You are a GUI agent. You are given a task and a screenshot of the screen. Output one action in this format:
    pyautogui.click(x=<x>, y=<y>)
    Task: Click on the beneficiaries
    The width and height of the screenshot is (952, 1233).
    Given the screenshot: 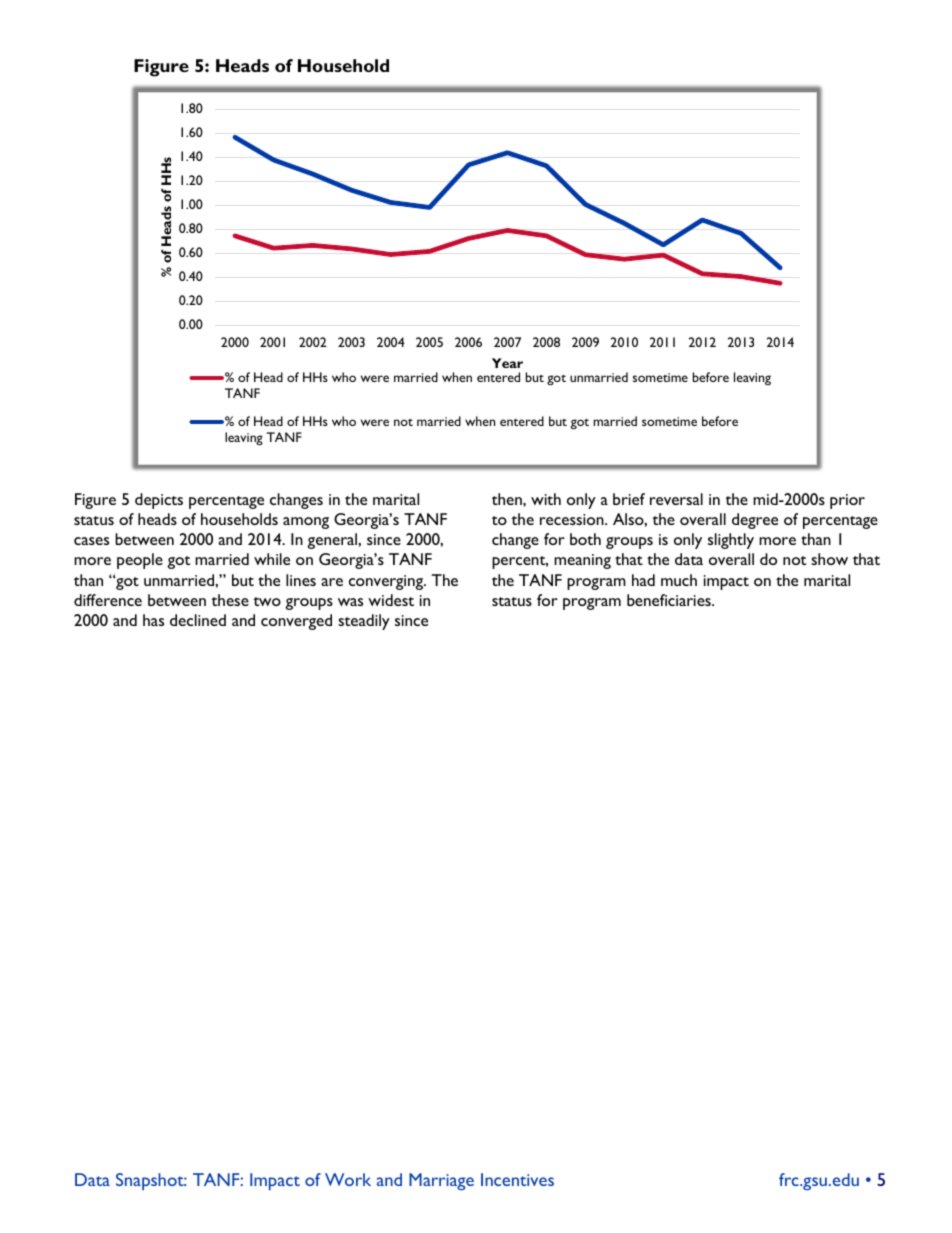 What is the action you would take?
    pyautogui.click(x=670, y=600)
